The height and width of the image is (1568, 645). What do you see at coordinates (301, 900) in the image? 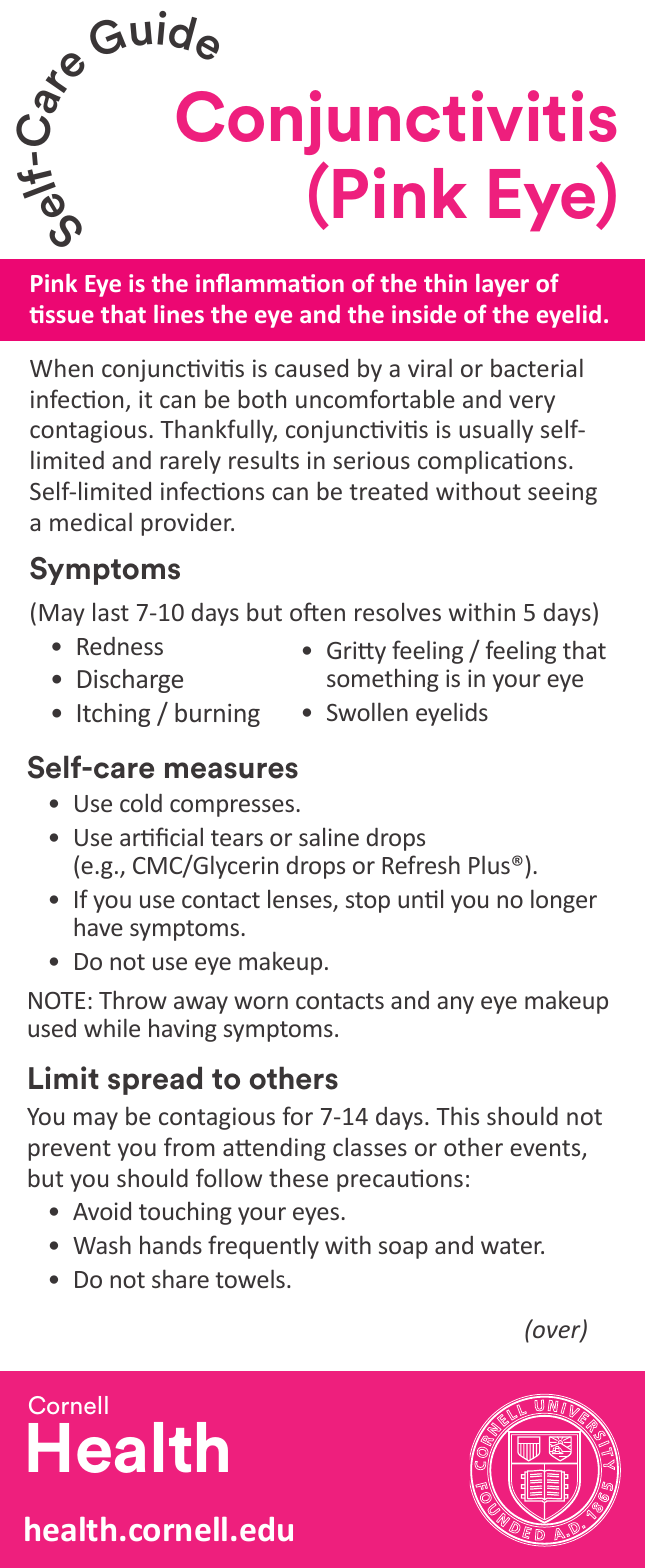
I see `lenses` at bounding box center [301, 900].
